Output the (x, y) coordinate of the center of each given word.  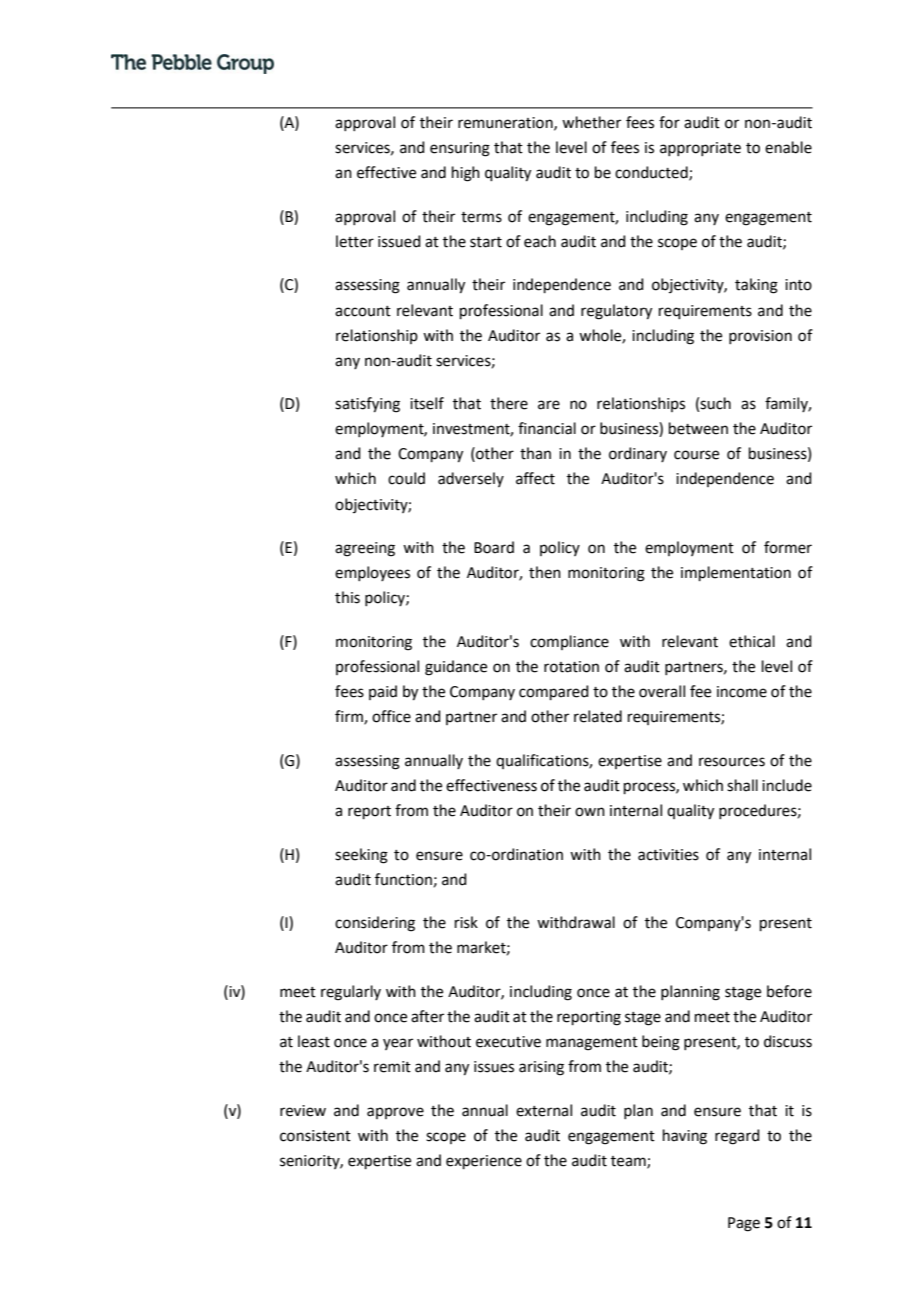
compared (554, 692)
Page (744, 1224)
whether (591, 122)
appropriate (700, 149)
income (742, 692)
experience (484, 1162)
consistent (315, 1136)
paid (383, 692)
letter (355, 241)
